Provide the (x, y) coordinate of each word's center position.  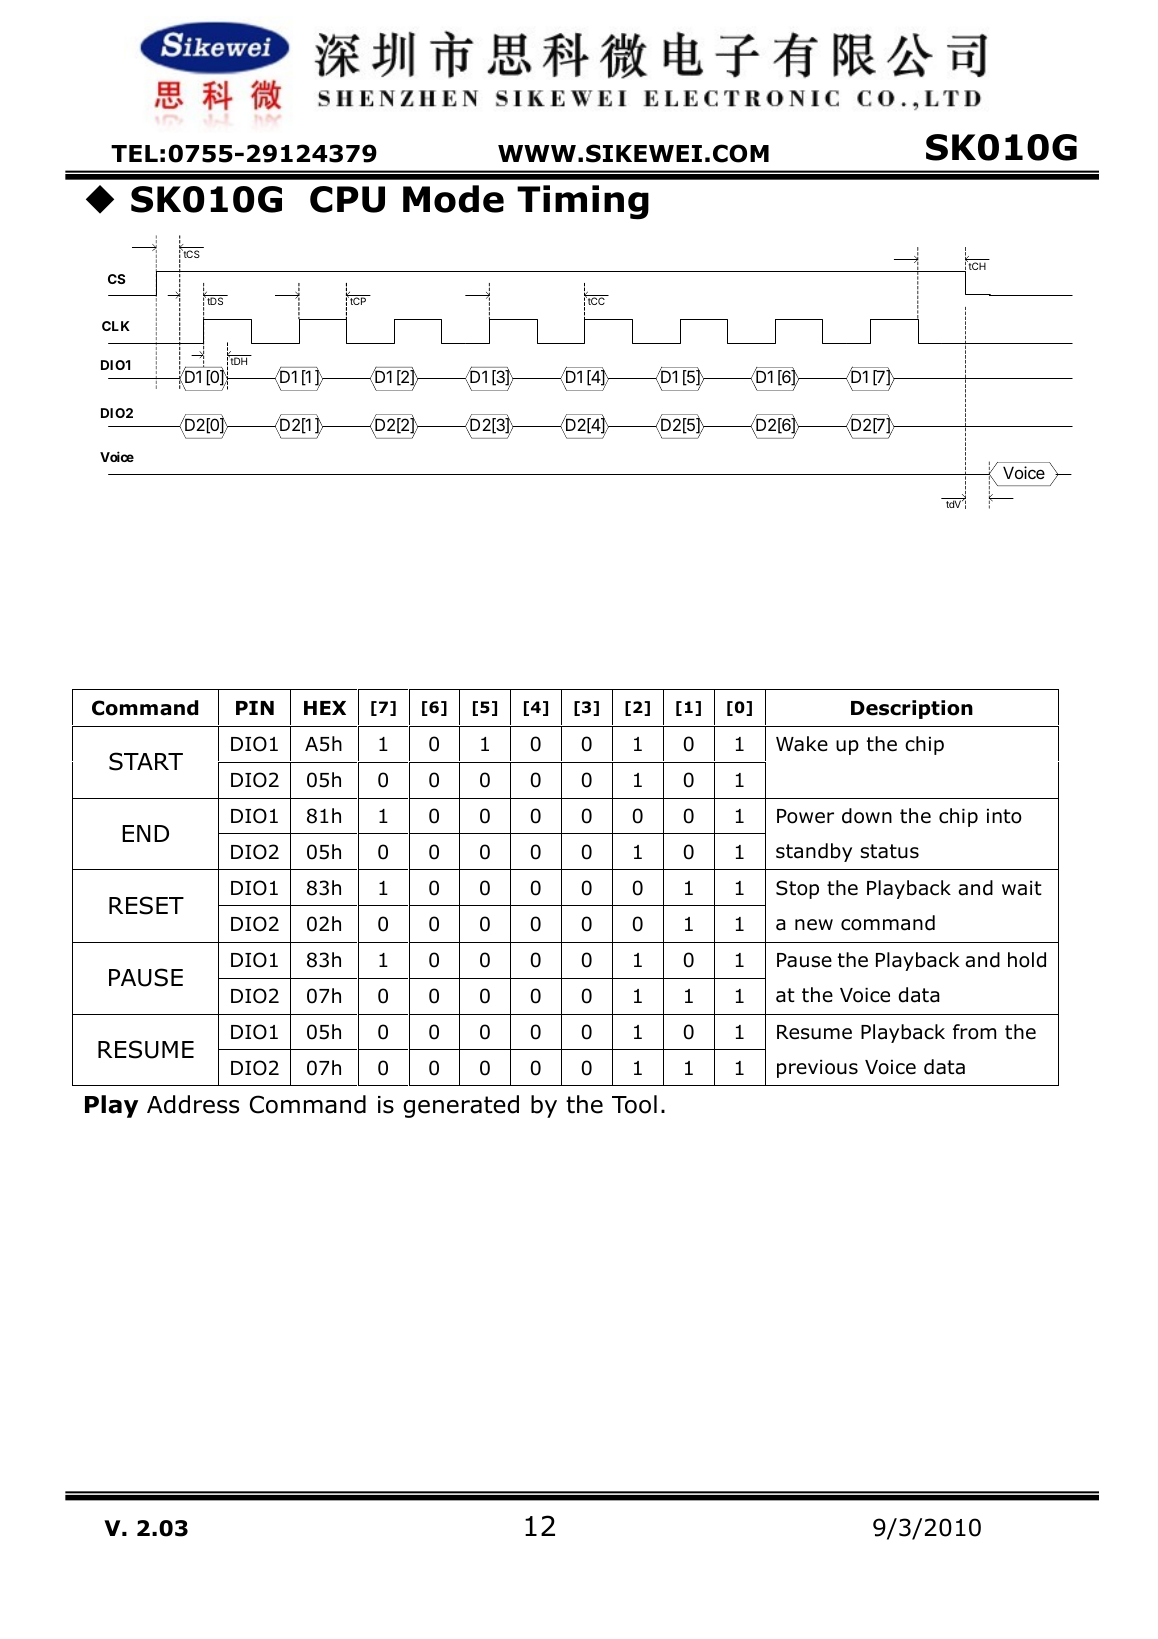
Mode (453, 199)
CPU (347, 199)
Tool (634, 1104)
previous (817, 1069)
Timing (583, 202)
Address (193, 1104)
